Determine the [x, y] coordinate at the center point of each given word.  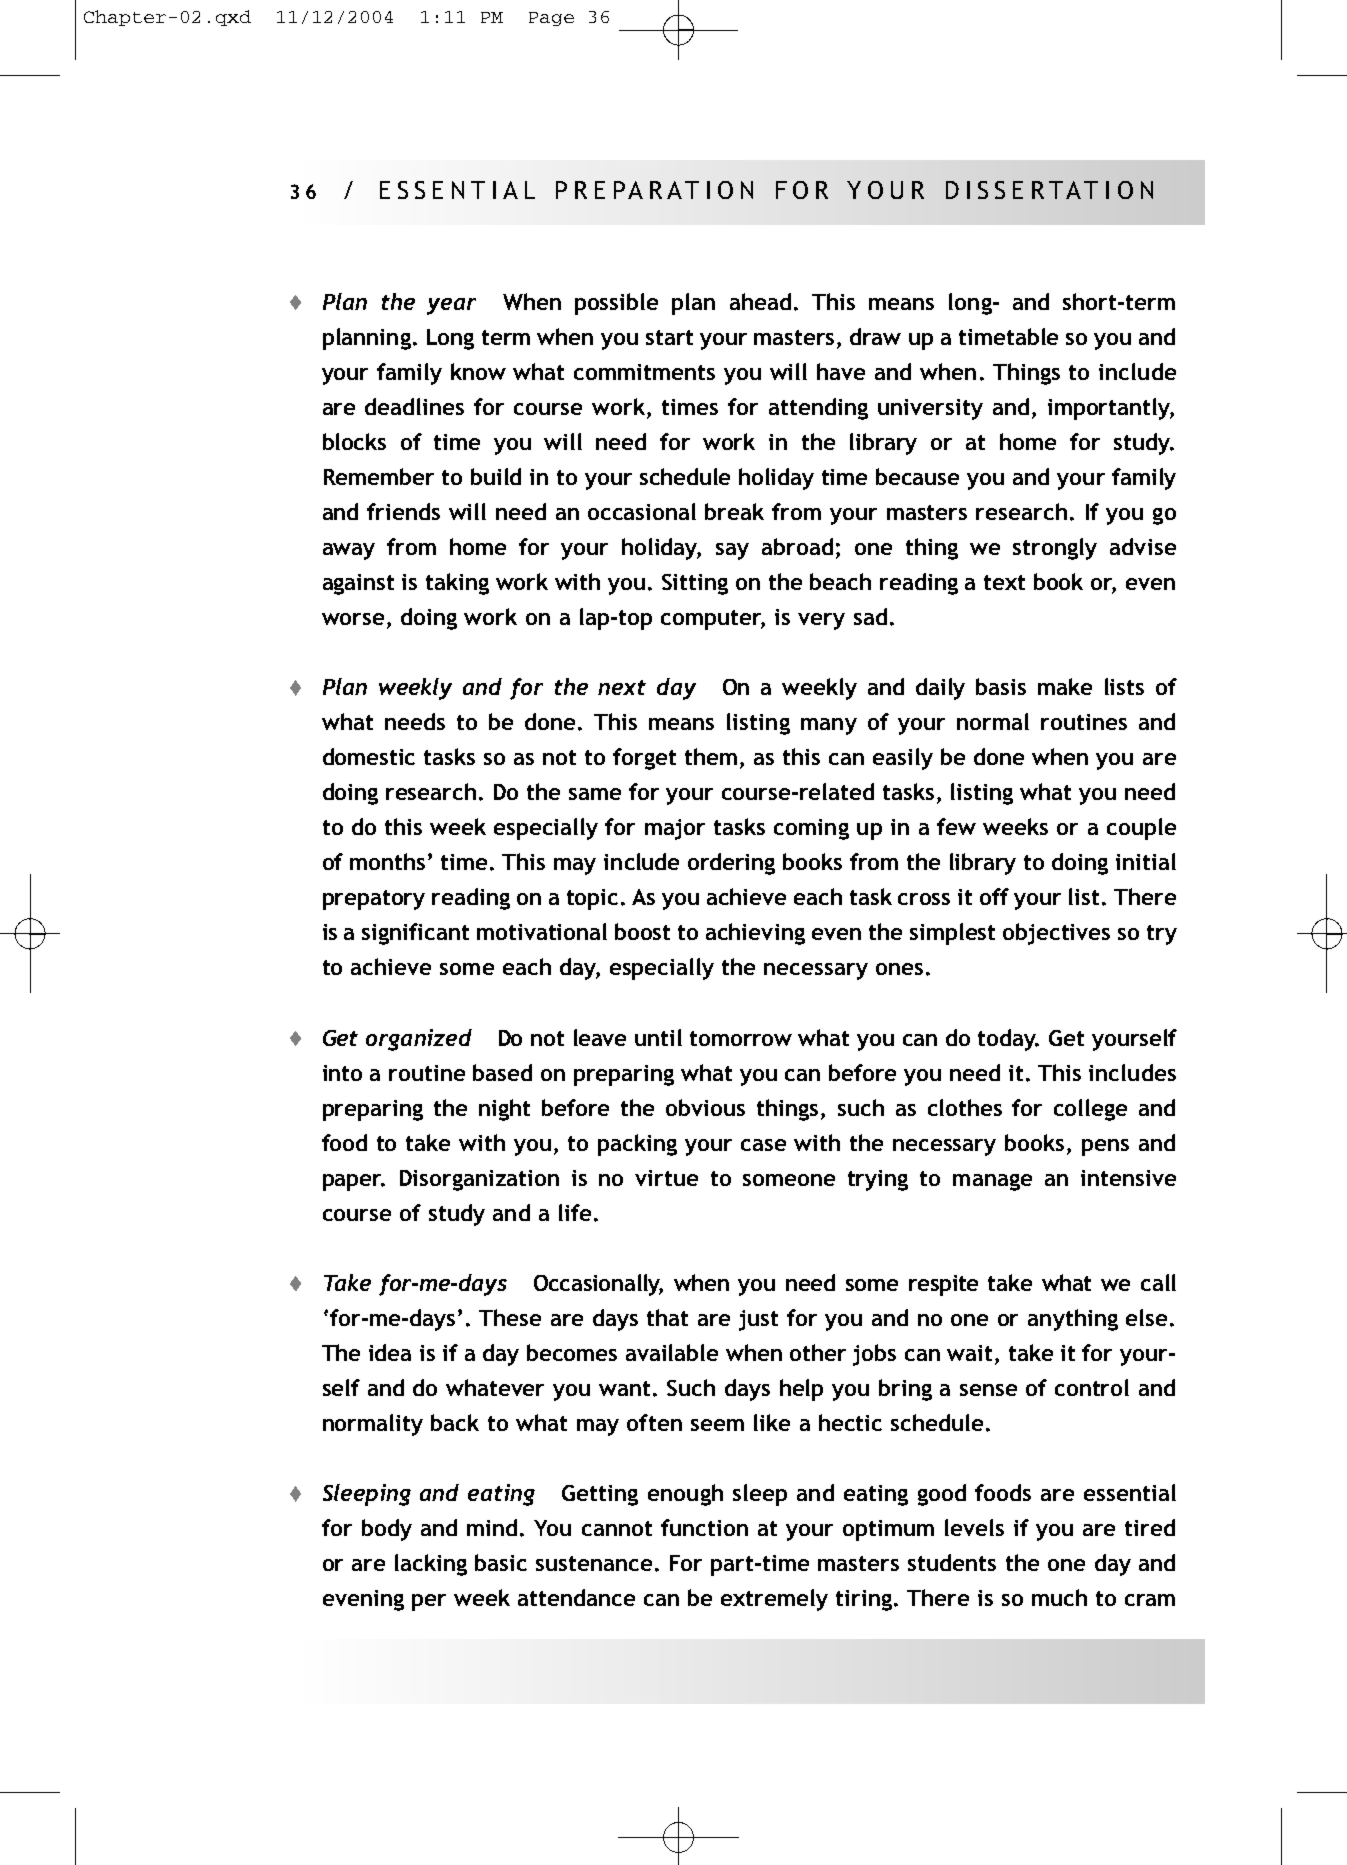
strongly [1055, 549]
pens [1105, 1147]
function [704, 1527]
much [1059, 1597]
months [387, 861]
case [763, 1145]
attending [818, 409]
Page [551, 19]
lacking [431, 1565]
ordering [731, 864]
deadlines [414, 406]
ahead [760, 301]
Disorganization [479, 1180]
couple [1141, 829]
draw [875, 336]
